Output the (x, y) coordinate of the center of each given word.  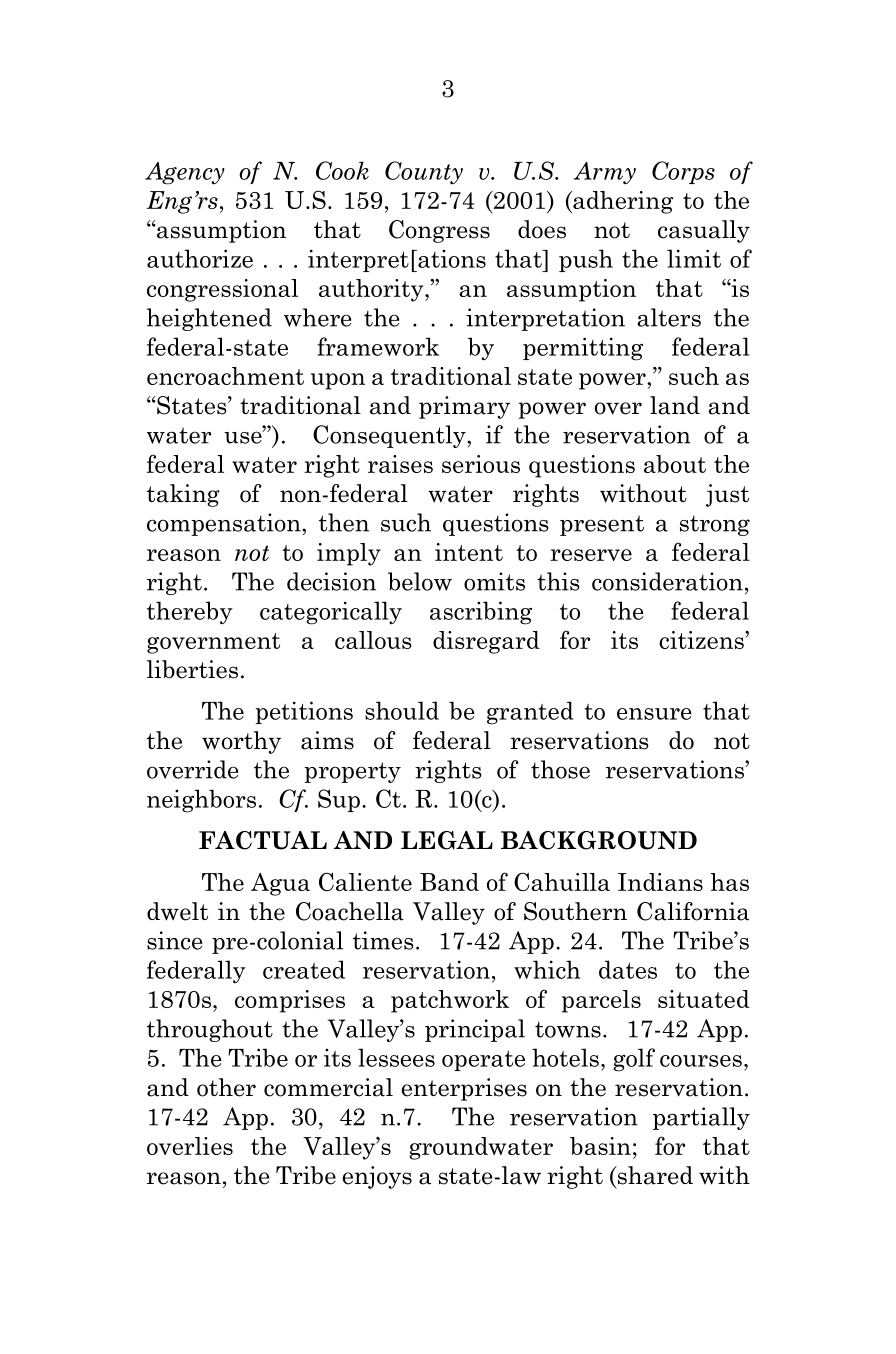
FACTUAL (263, 840)
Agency (185, 173)
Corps (683, 172)
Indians (660, 882)
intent (469, 552)
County (424, 173)
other (226, 1087)
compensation (225, 524)
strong (715, 525)
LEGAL (447, 840)
